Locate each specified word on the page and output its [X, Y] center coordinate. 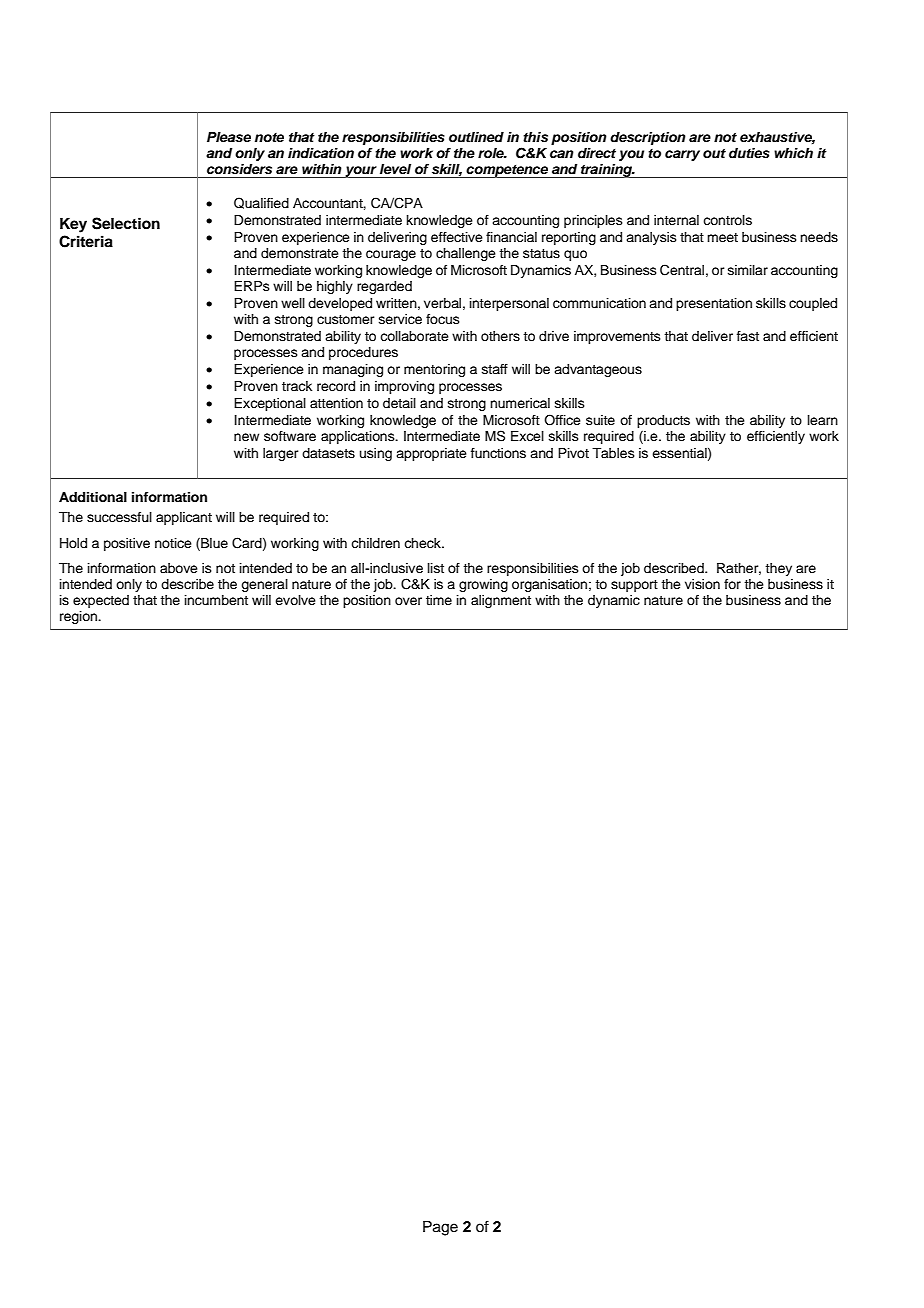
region [80, 617]
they [778, 569]
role [492, 153]
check [423, 543]
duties [749, 153]
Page [440, 1228]
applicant [184, 518]
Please [229, 137]
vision [702, 584]
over [408, 601]
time [439, 600]
